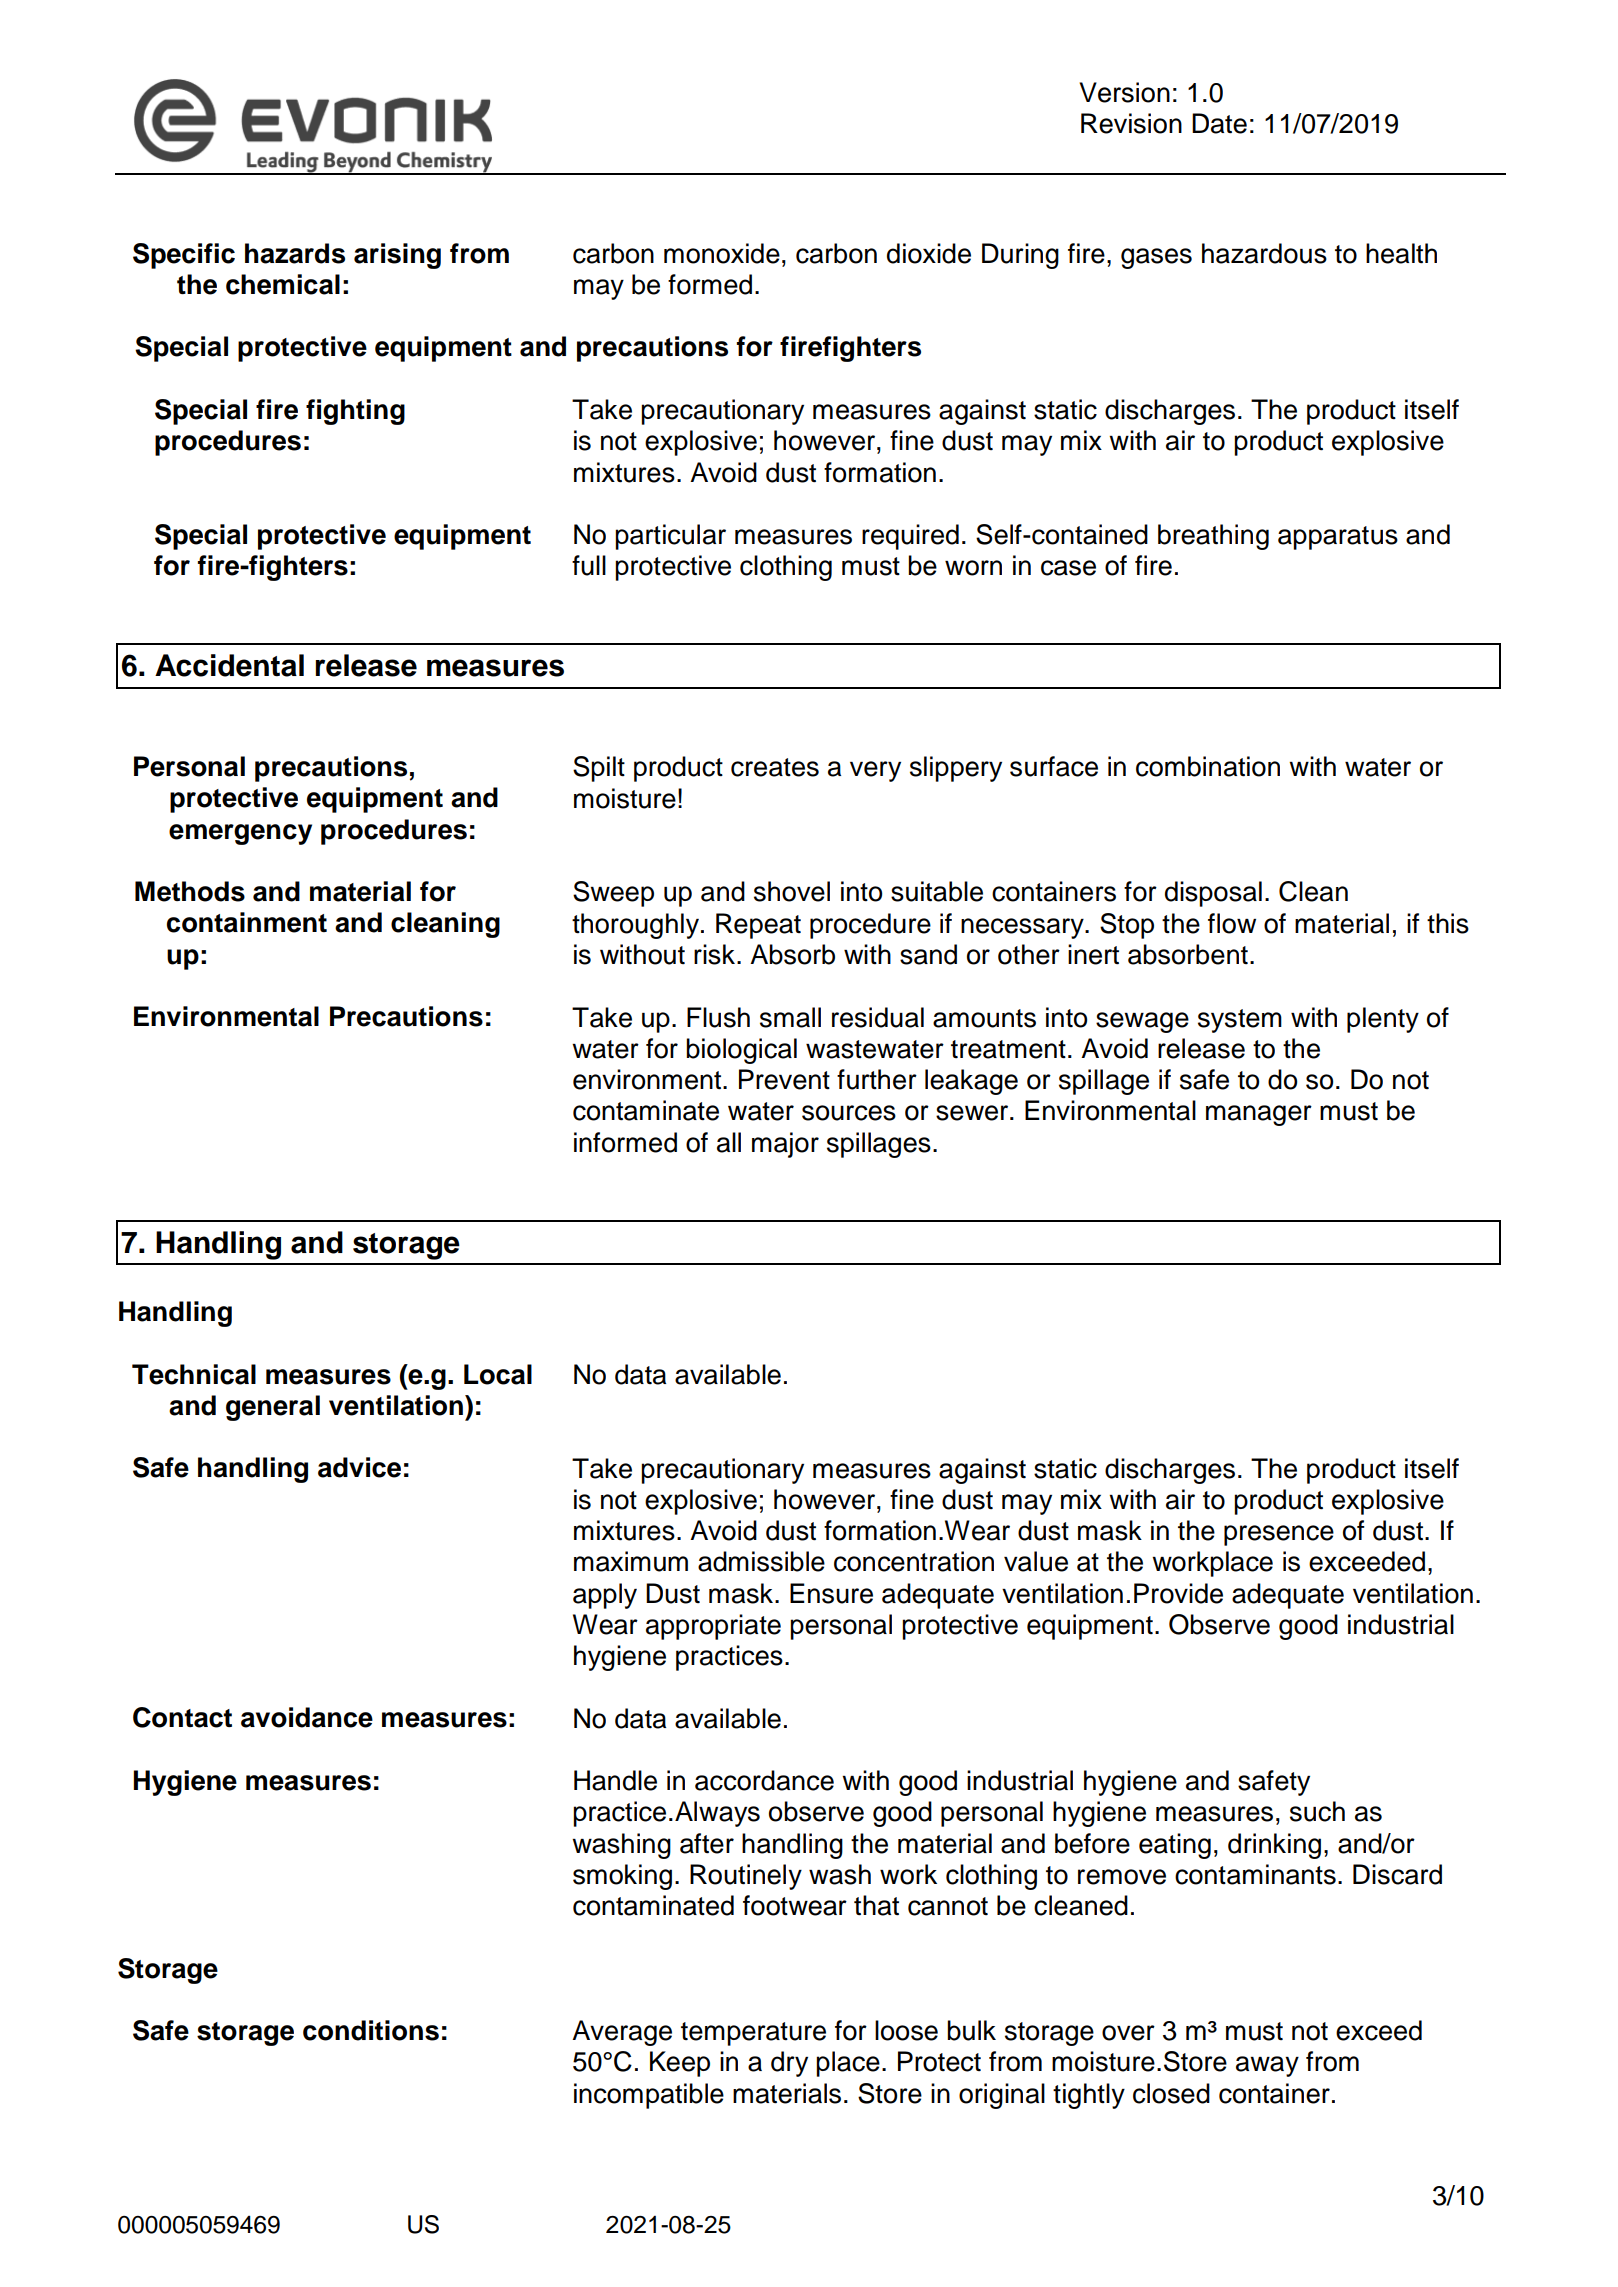 This screenshot has width=1618, height=2287. Describe the element at coordinates (789, 2064) in the screenshot. I see `dry` at that location.
